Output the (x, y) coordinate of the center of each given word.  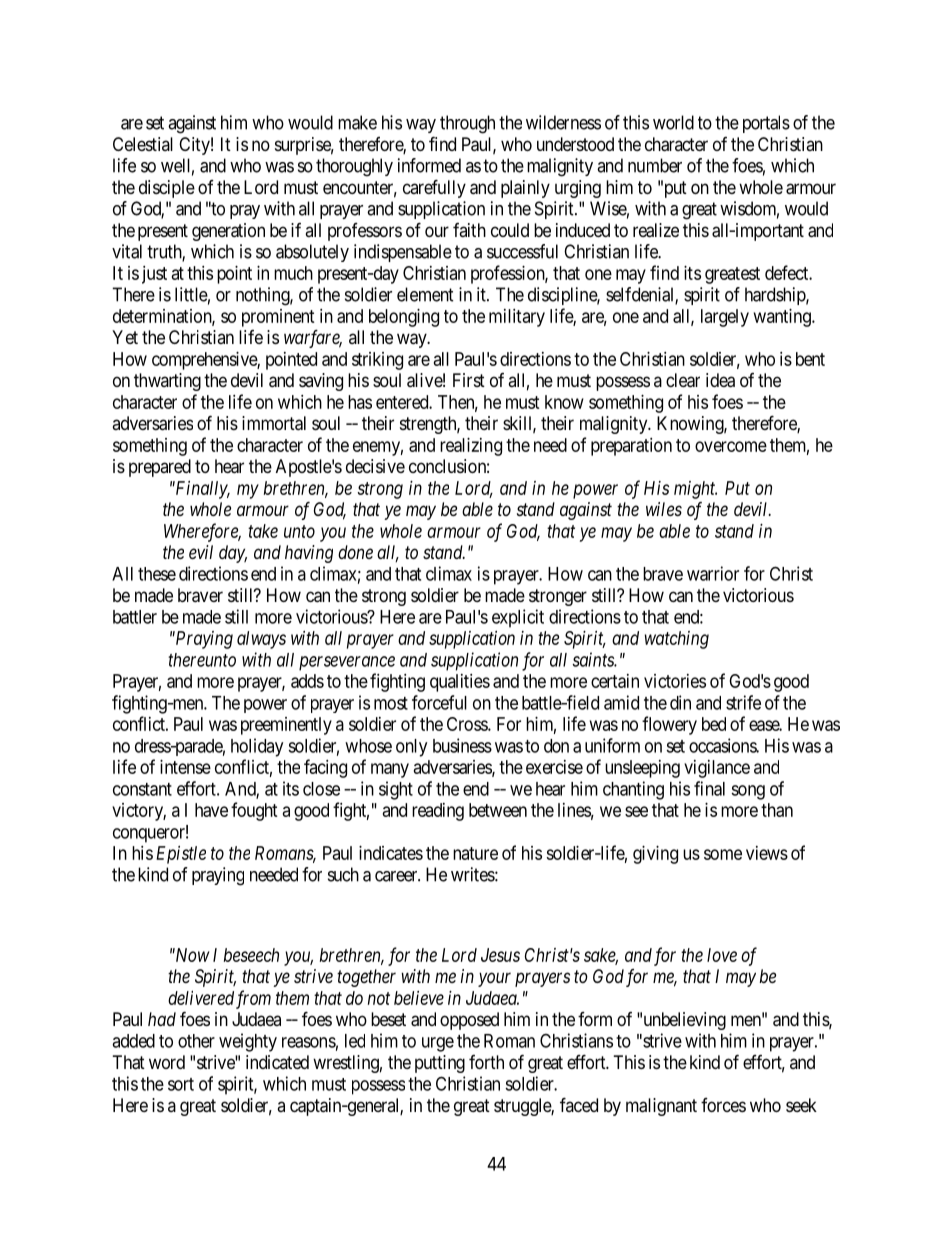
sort (181, 1084)
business (462, 745)
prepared (160, 468)
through (467, 124)
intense (185, 767)
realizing (471, 447)
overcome (731, 446)
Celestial (143, 144)
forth (486, 1062)
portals (766, 124)
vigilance (717, 769)
